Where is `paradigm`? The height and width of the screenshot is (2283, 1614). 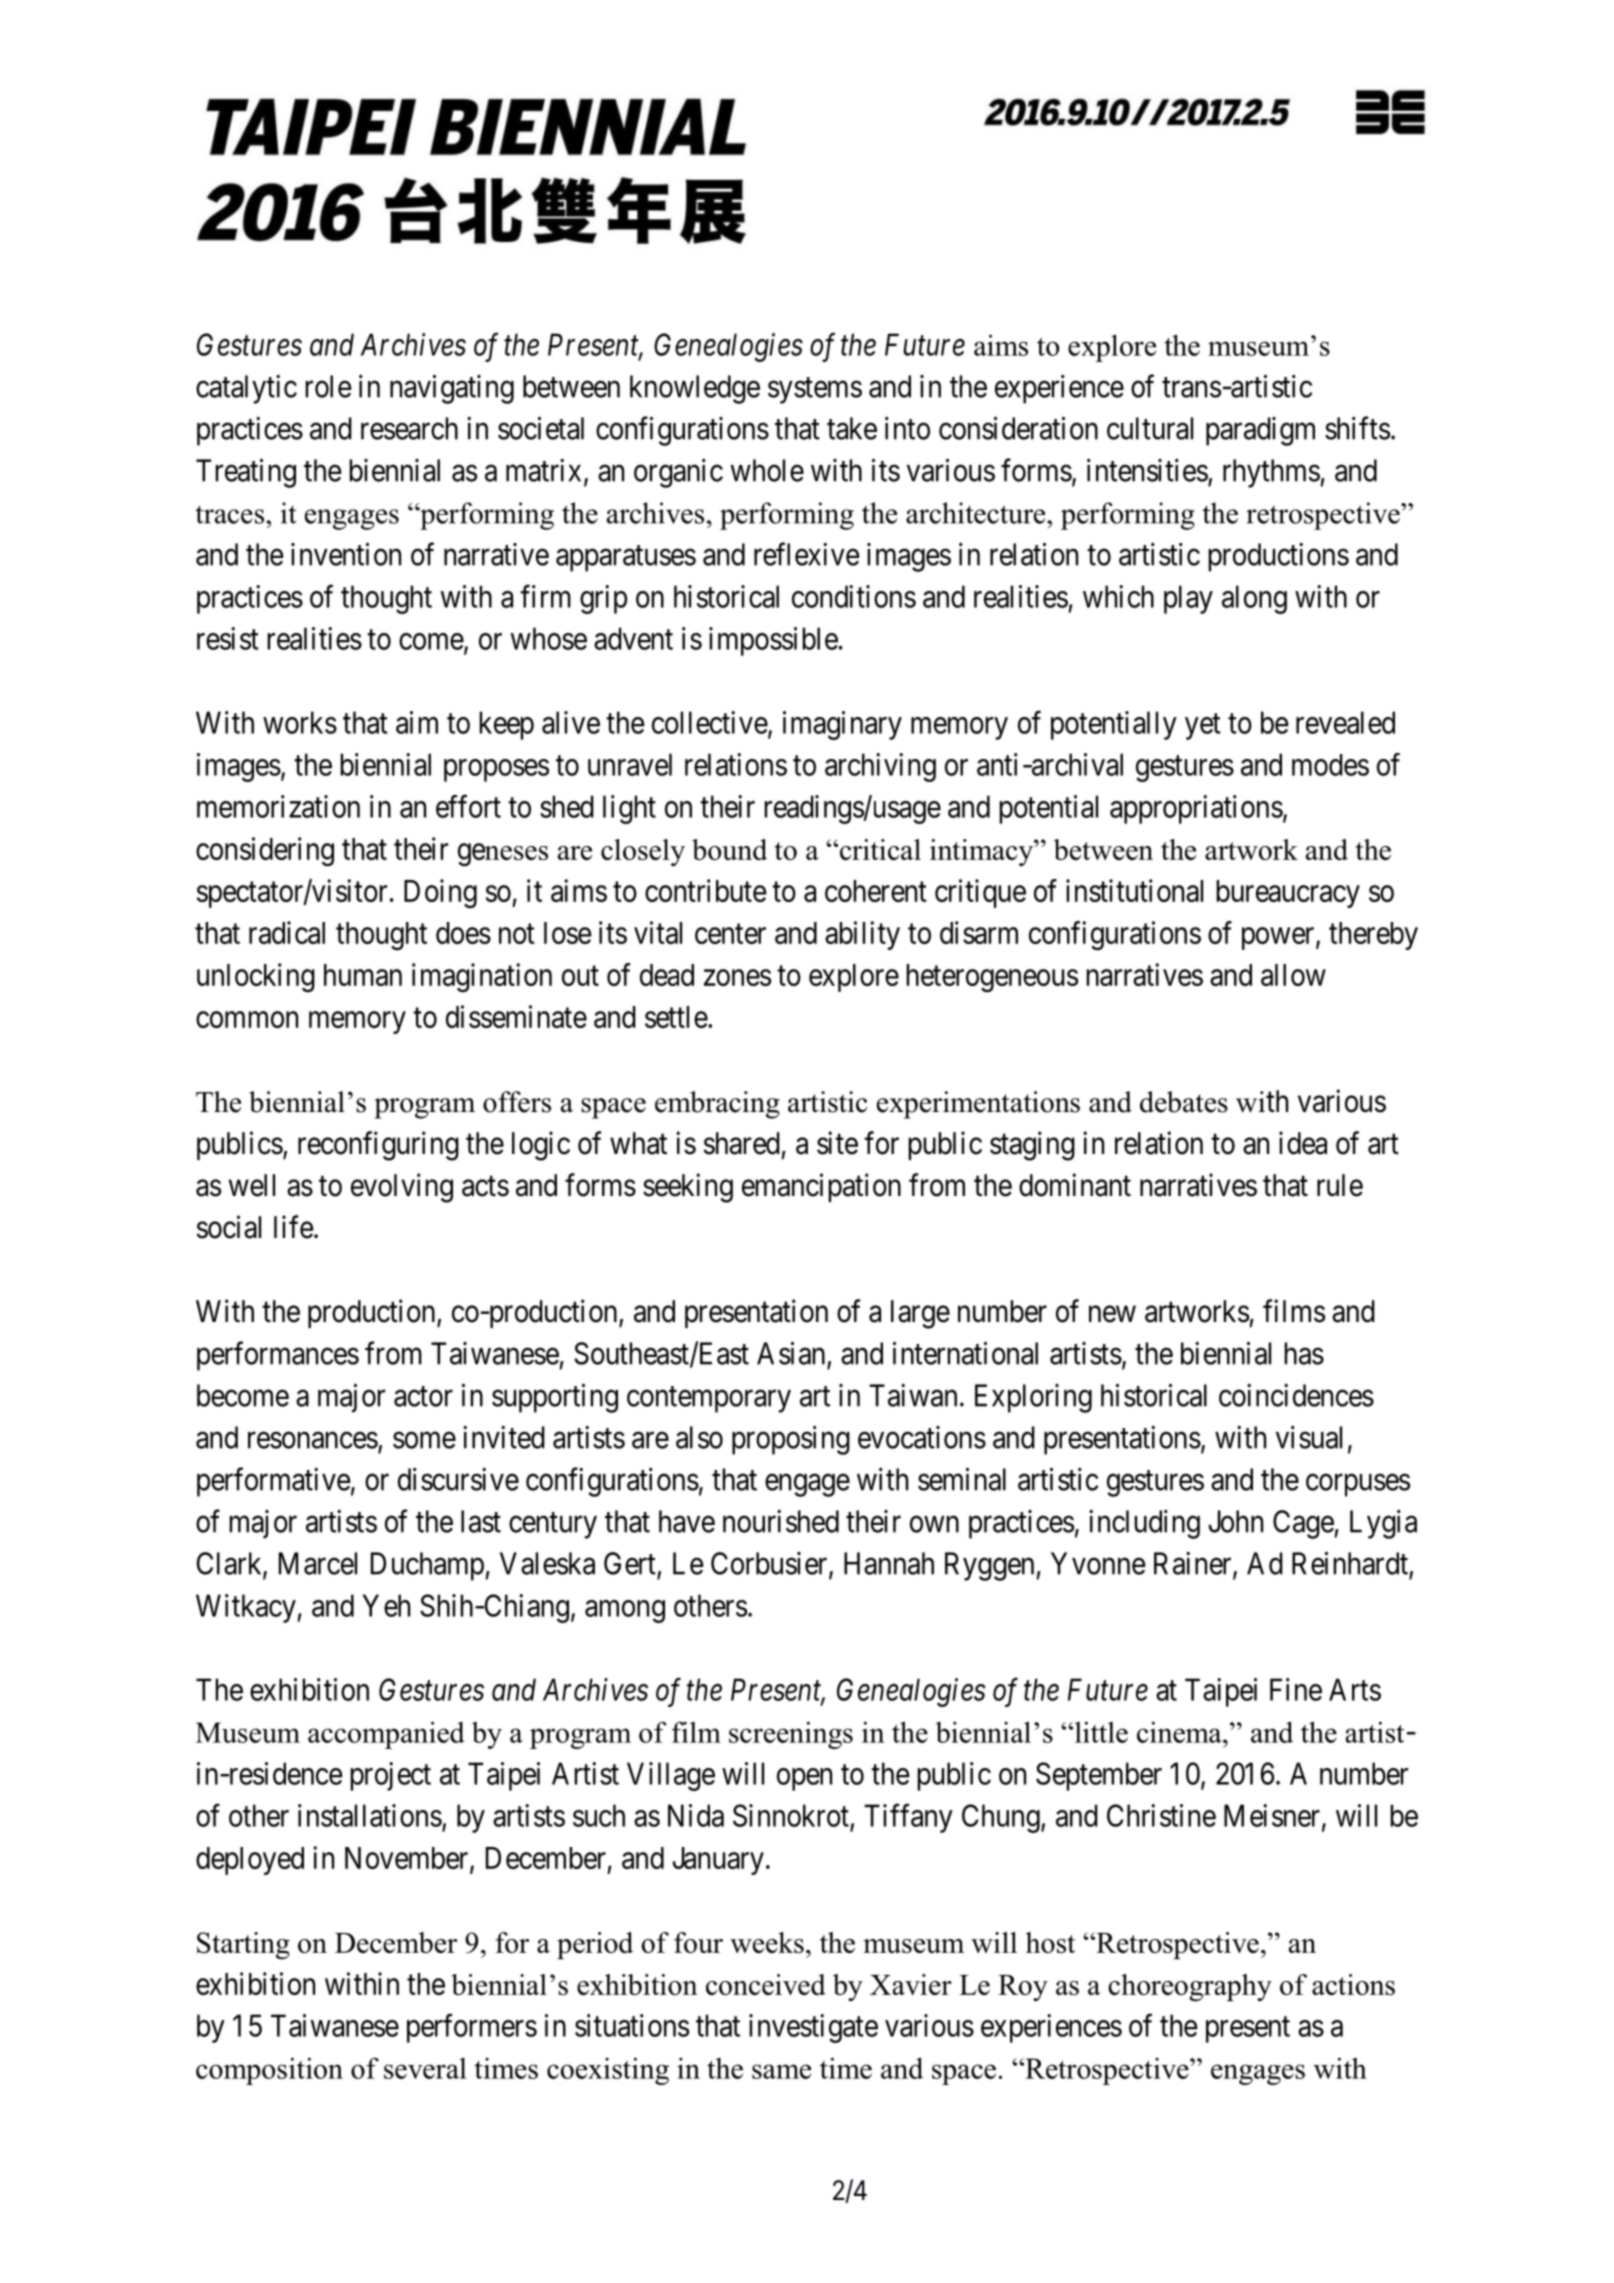
paradigm is located at coordinates (1260, 431).
